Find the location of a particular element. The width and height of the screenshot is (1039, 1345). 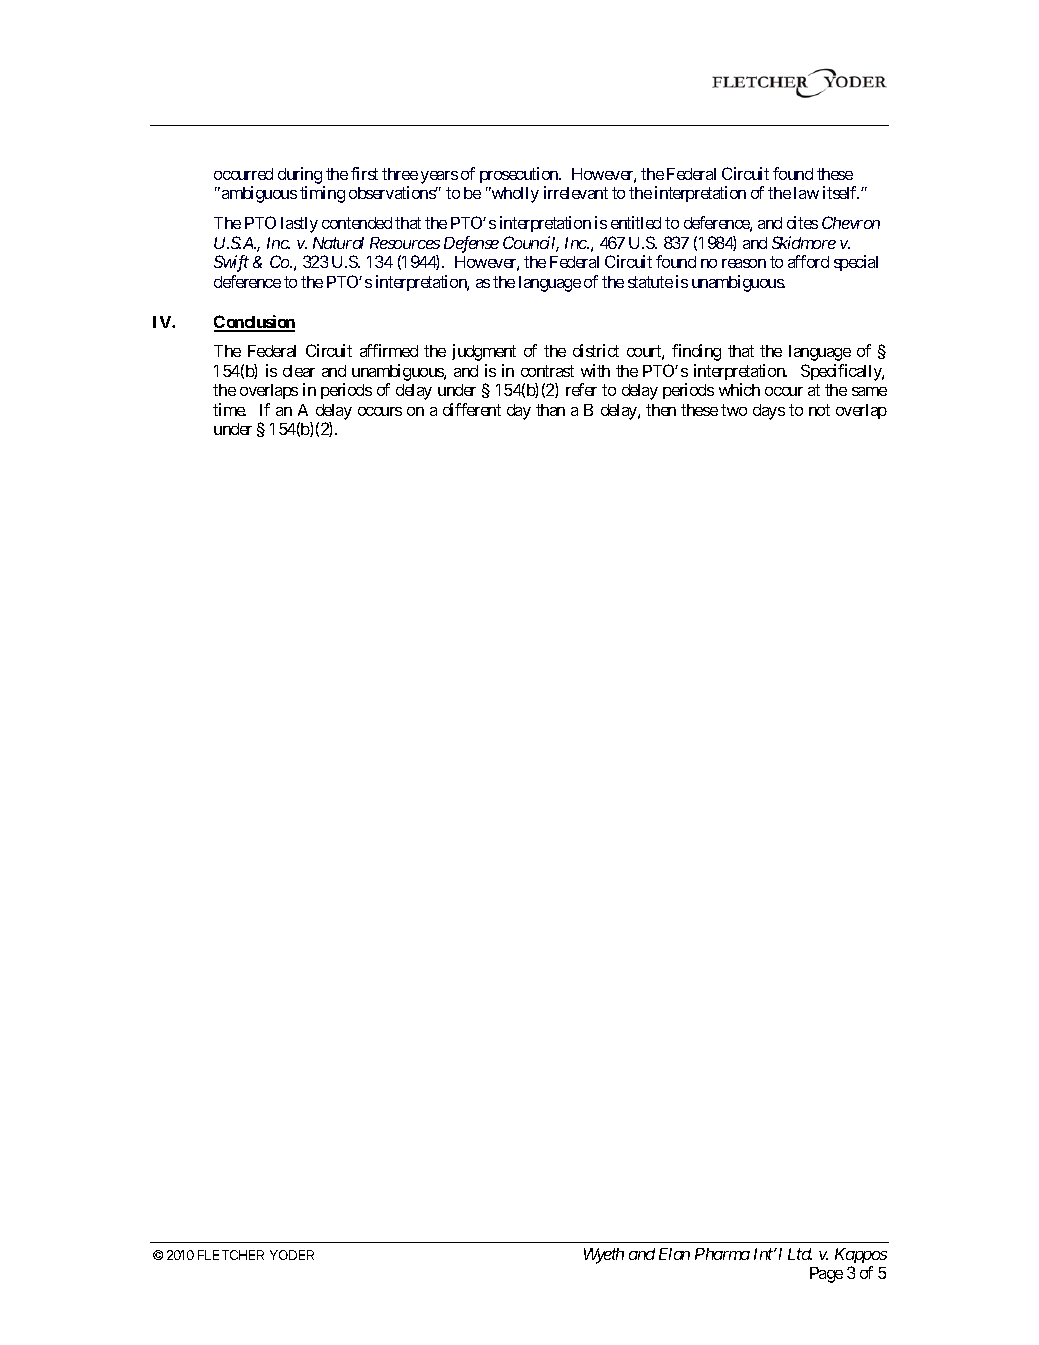

Elan is located at coordinates (674, 1254).
